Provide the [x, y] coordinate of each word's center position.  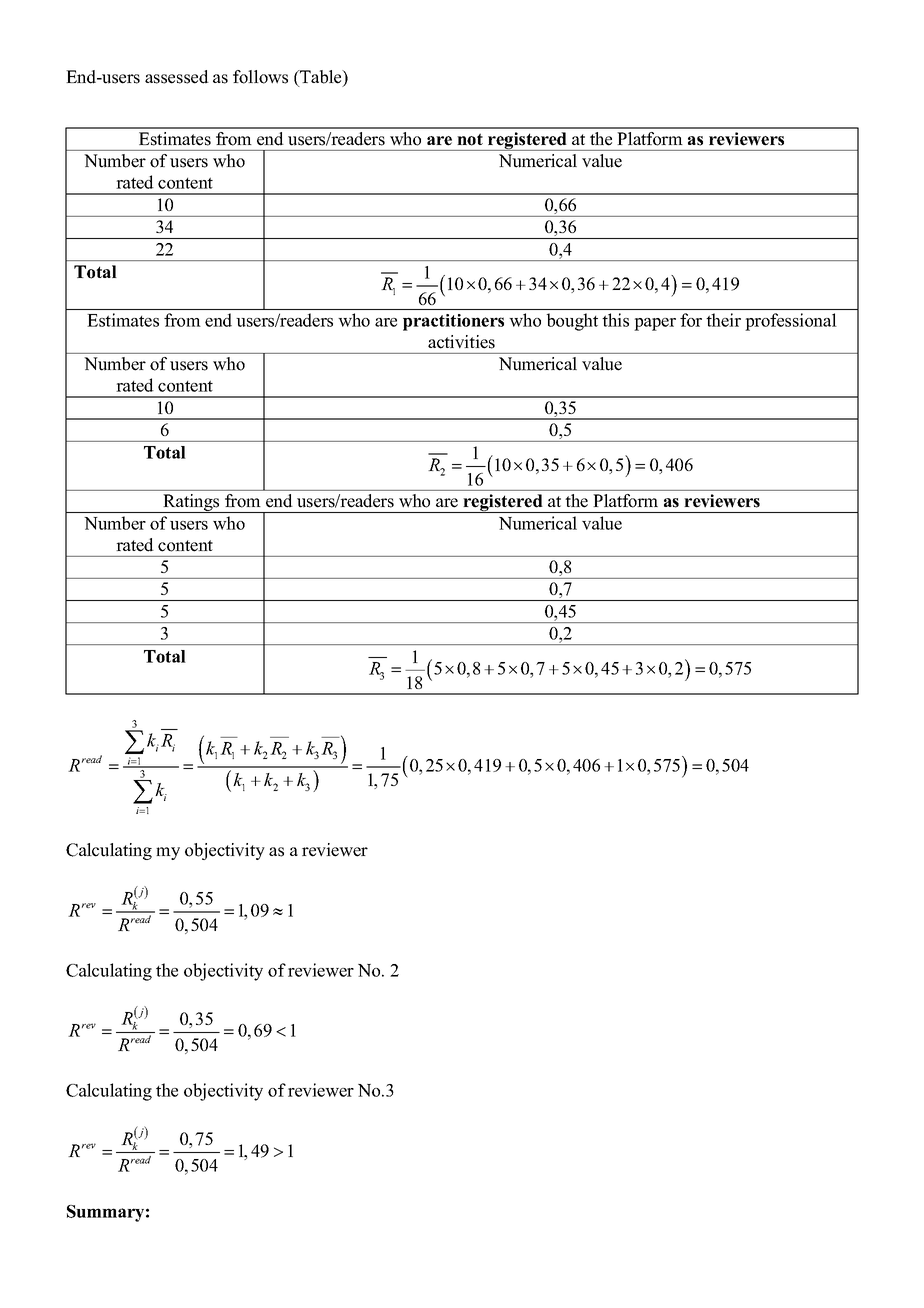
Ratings [191, 503]
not [470, 139]
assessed [177, 77]
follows [260, 77]
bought [572, 322]
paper [655, 324]
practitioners [453, 322]
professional [791, 322]
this [615, 320]
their [723, 320]
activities [461, 342]
